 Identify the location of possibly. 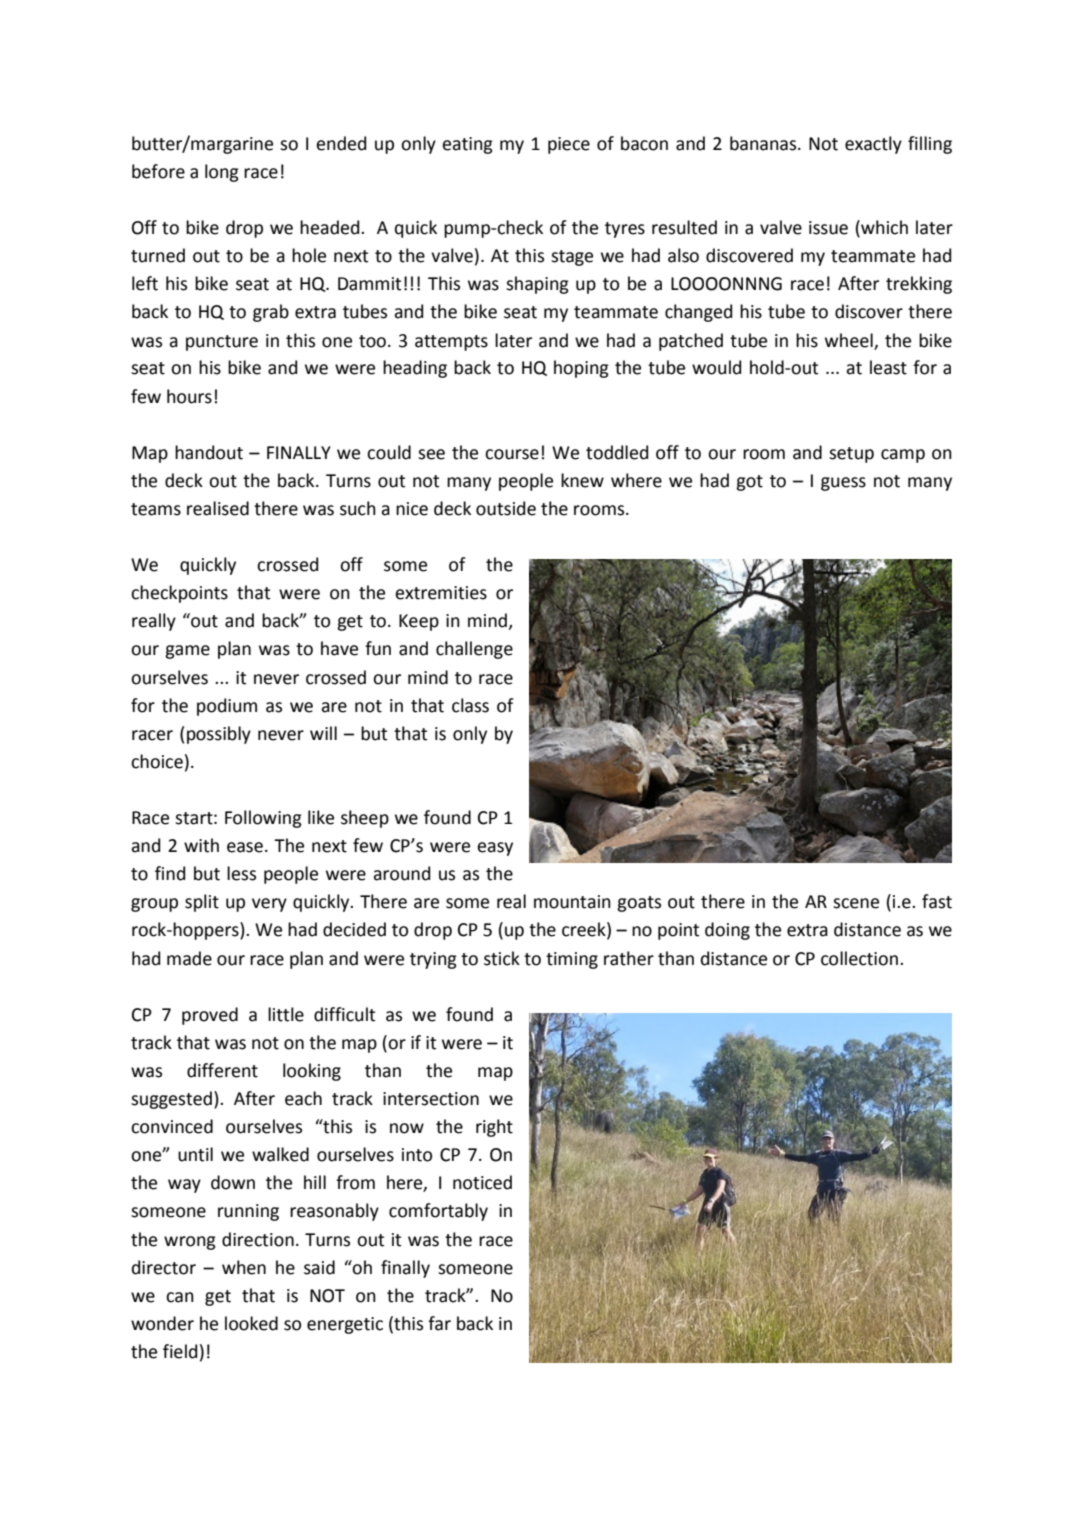
(219, 735).
